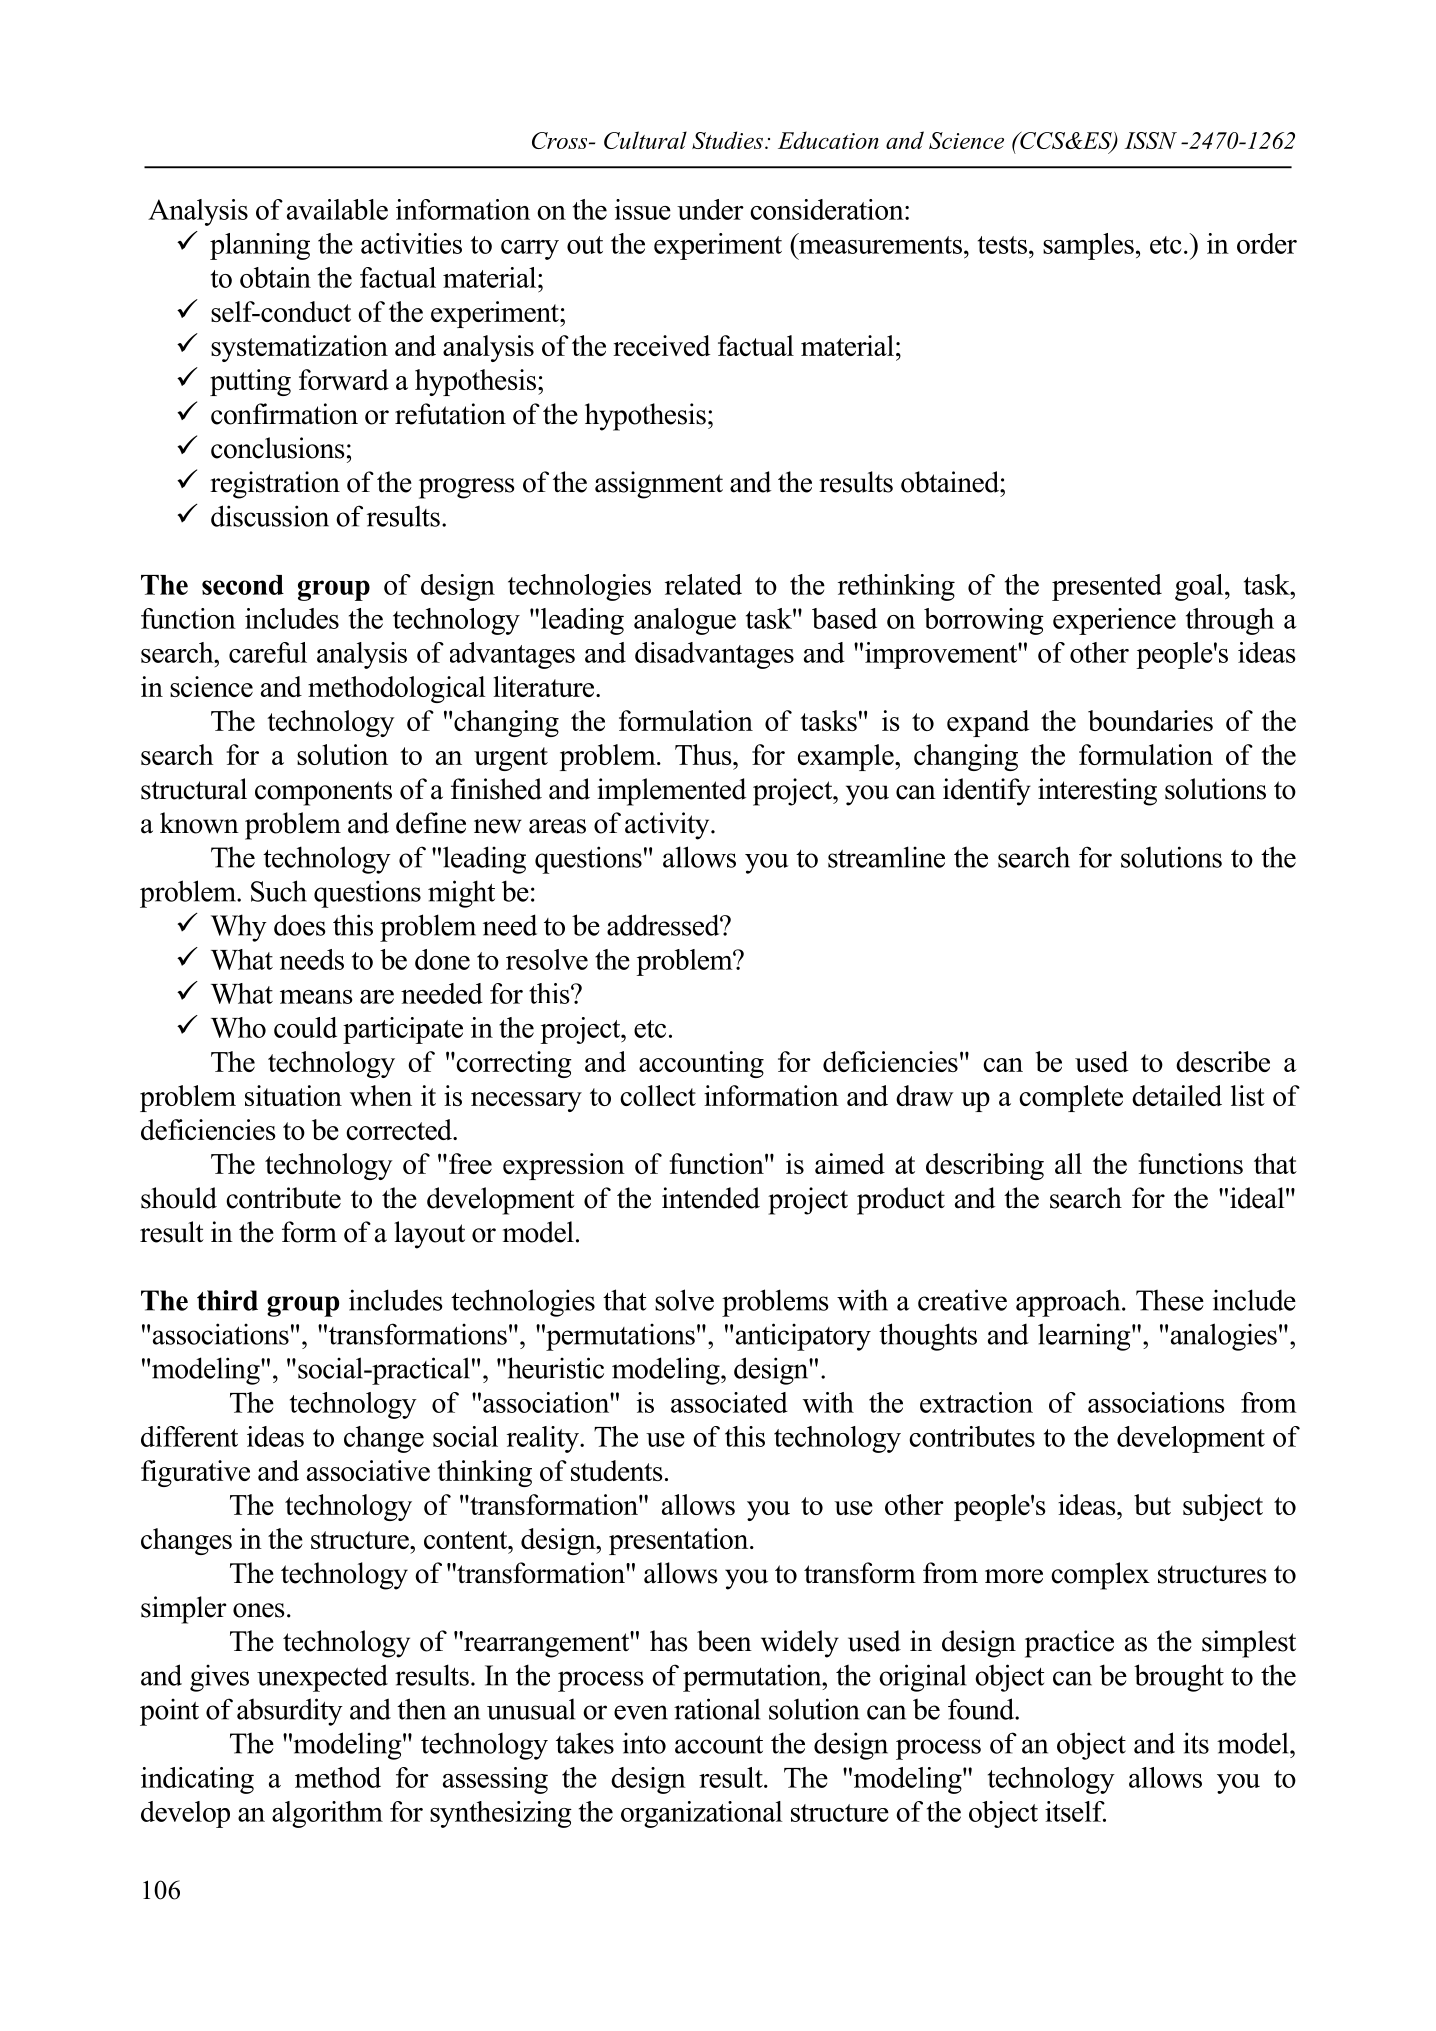 The image size is (1436, 2031). I want to click on second, so click(243, 585).
